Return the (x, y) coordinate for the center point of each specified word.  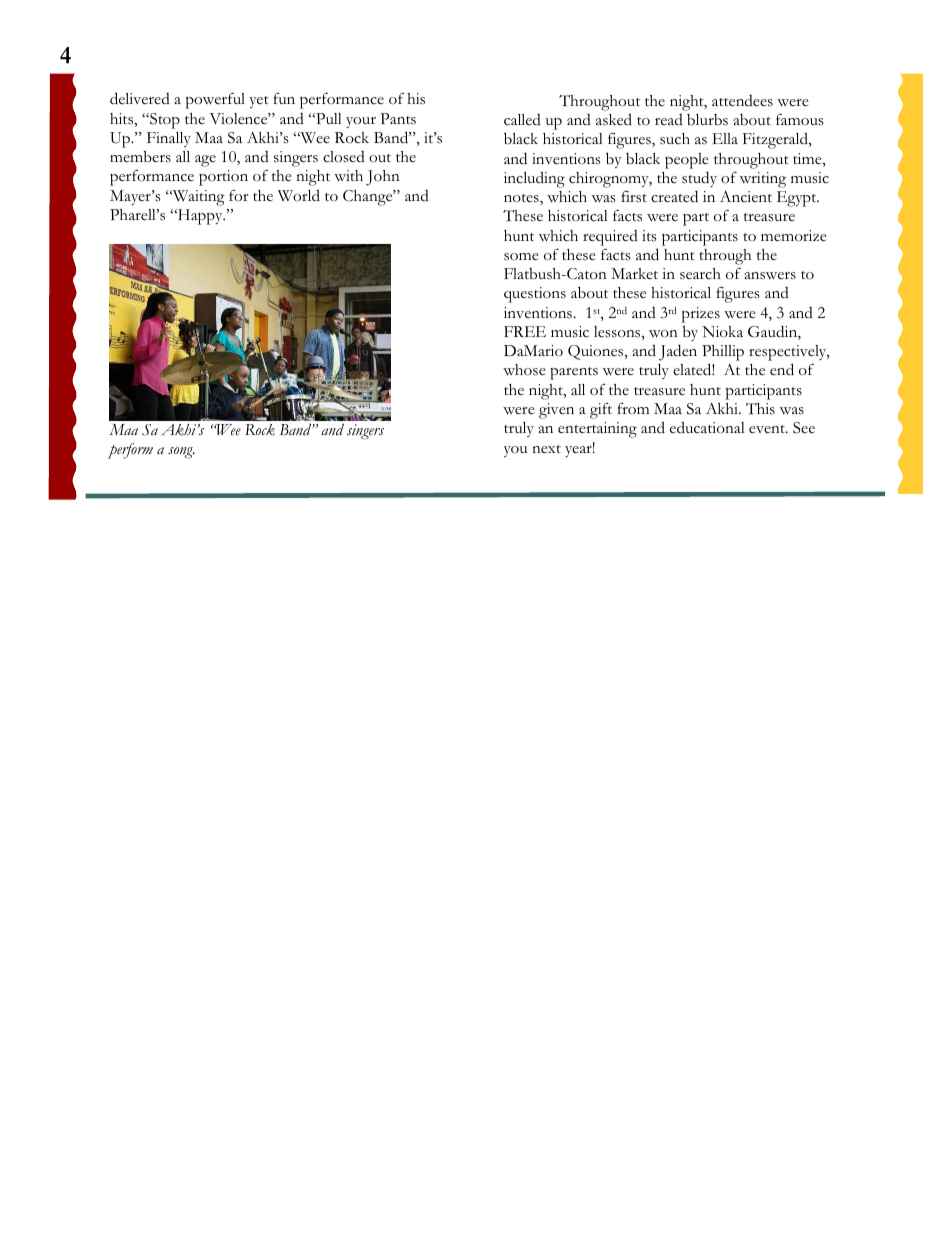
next (546, 449)
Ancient (746, 197)
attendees (742, 101)
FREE (525, 331)
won (663, 334)
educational (707, 427)
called (522, 120)
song (181, 453)
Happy (200, 217)
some (521, 257)
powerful (215, 100)
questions (535, 295)
